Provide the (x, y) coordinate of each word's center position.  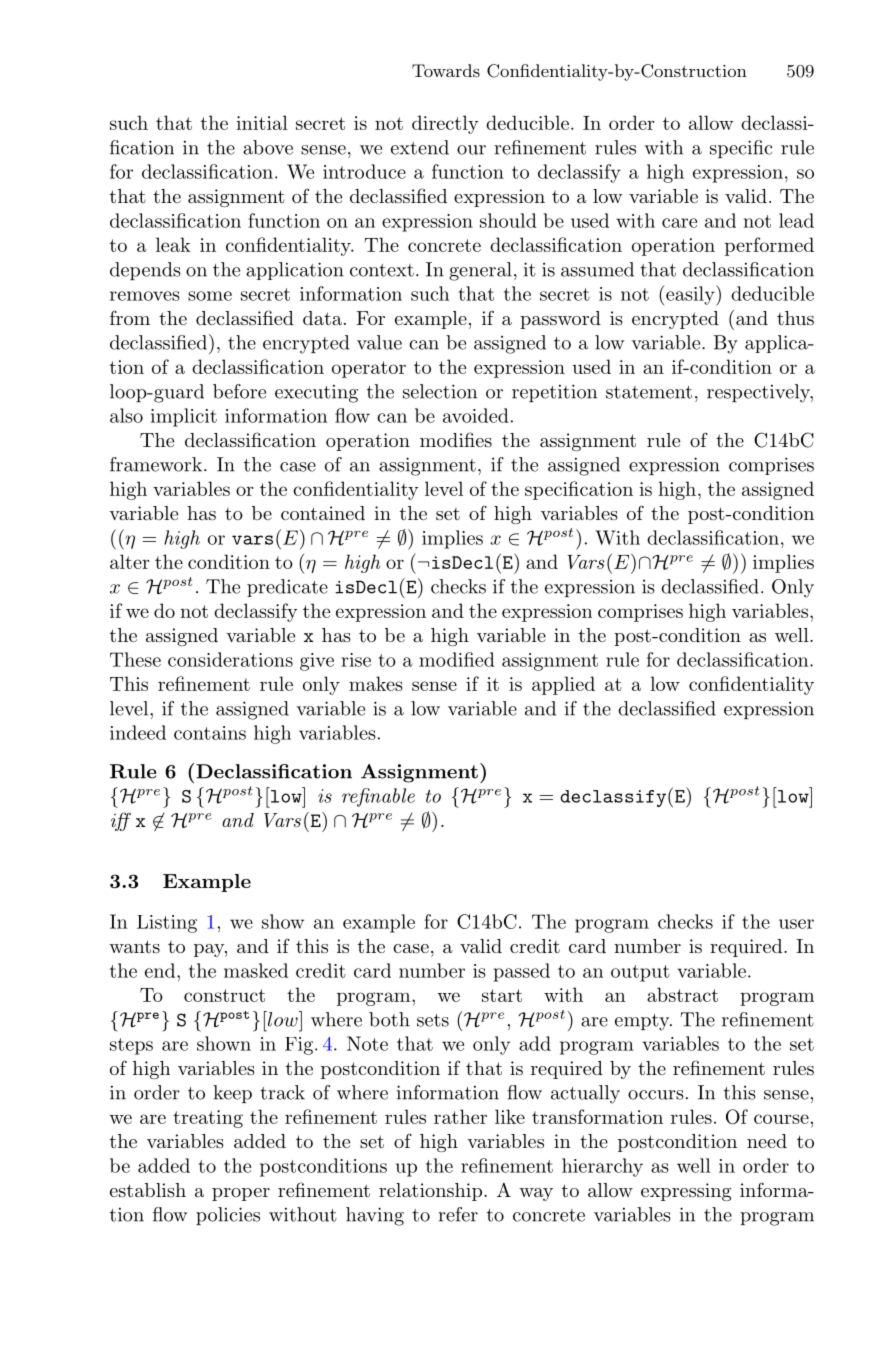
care (679, 223)
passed (522, 972)
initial (262, 122)
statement (649, 392)
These (135, 659)
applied (563, 685)
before (239, 391)
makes (376, 683)
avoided (476, 415)
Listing (167, 924)
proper (241, 1194)
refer (458, 1214)
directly (445, 124)
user (796, 924)
